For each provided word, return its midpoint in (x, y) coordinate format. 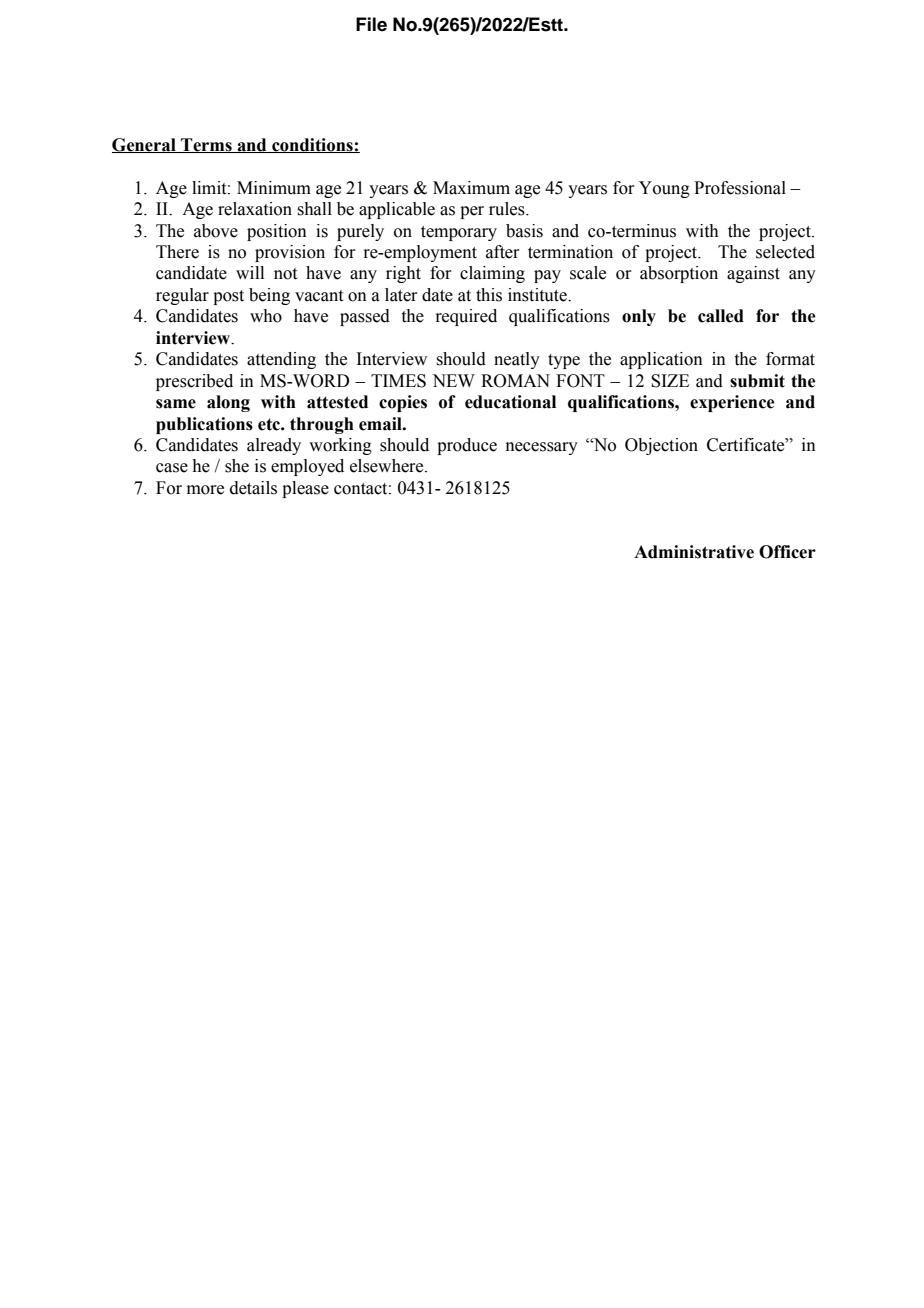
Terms (206, 145)
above (216, 231)
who (266, 316)
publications (204, 425)
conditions (312, 145)
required (466, 317)
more (205, 490)
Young (664, 189)
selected (785, 252)
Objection (661, 446)
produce (467, 446)
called (721, 316)
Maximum (471, 188)
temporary (459, 233)
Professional (740, 188)
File (371, 24)
